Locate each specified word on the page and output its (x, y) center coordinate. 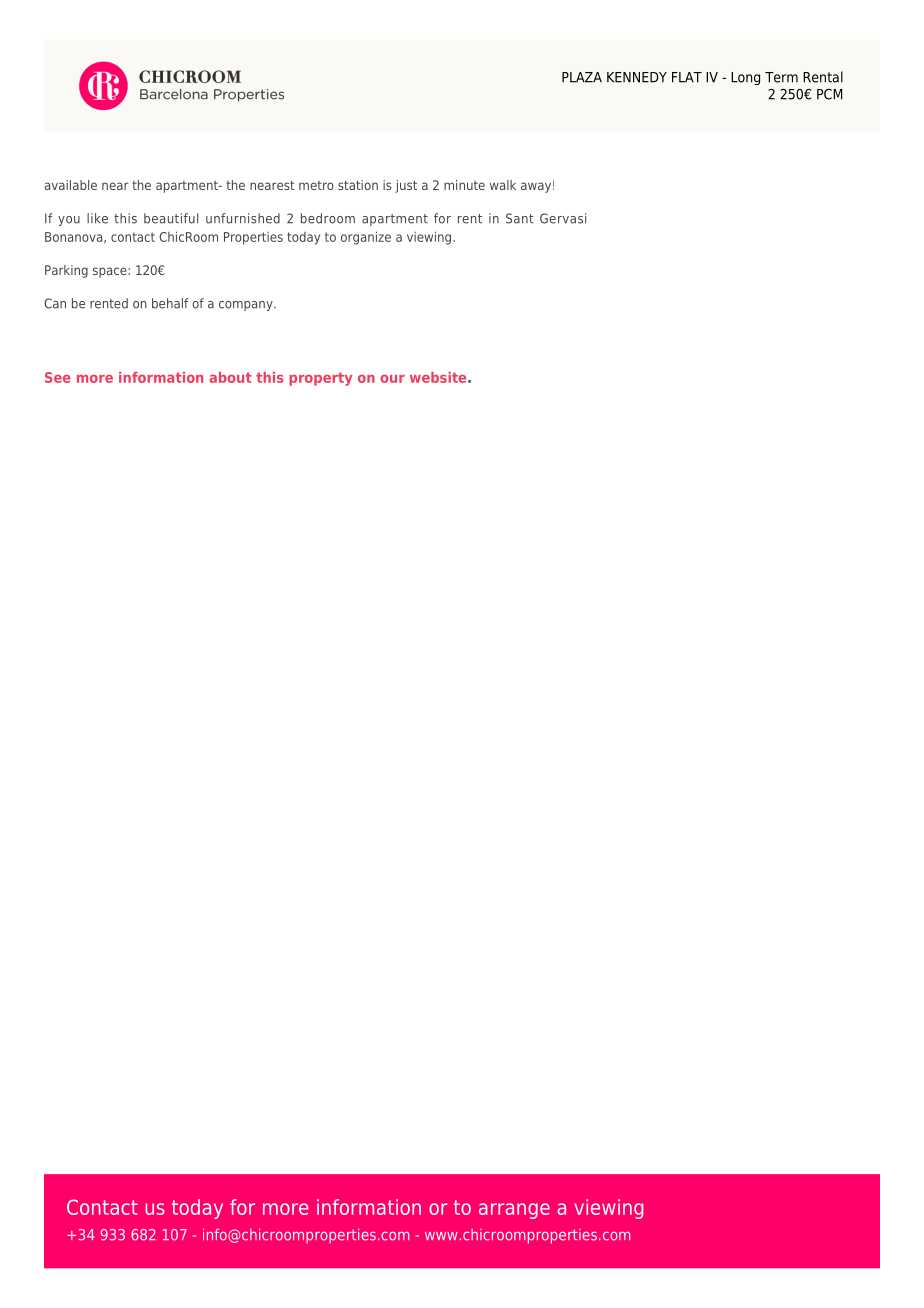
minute (464, 185)
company (247, 306)
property (320, 379)
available (71, 185)
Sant (520, 218)
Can (55, 303)
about (230, 377)
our (392, 379)
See (58, 377)
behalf (170, 303)
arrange (514, 1211)
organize (366, 238)
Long (745, 78)
